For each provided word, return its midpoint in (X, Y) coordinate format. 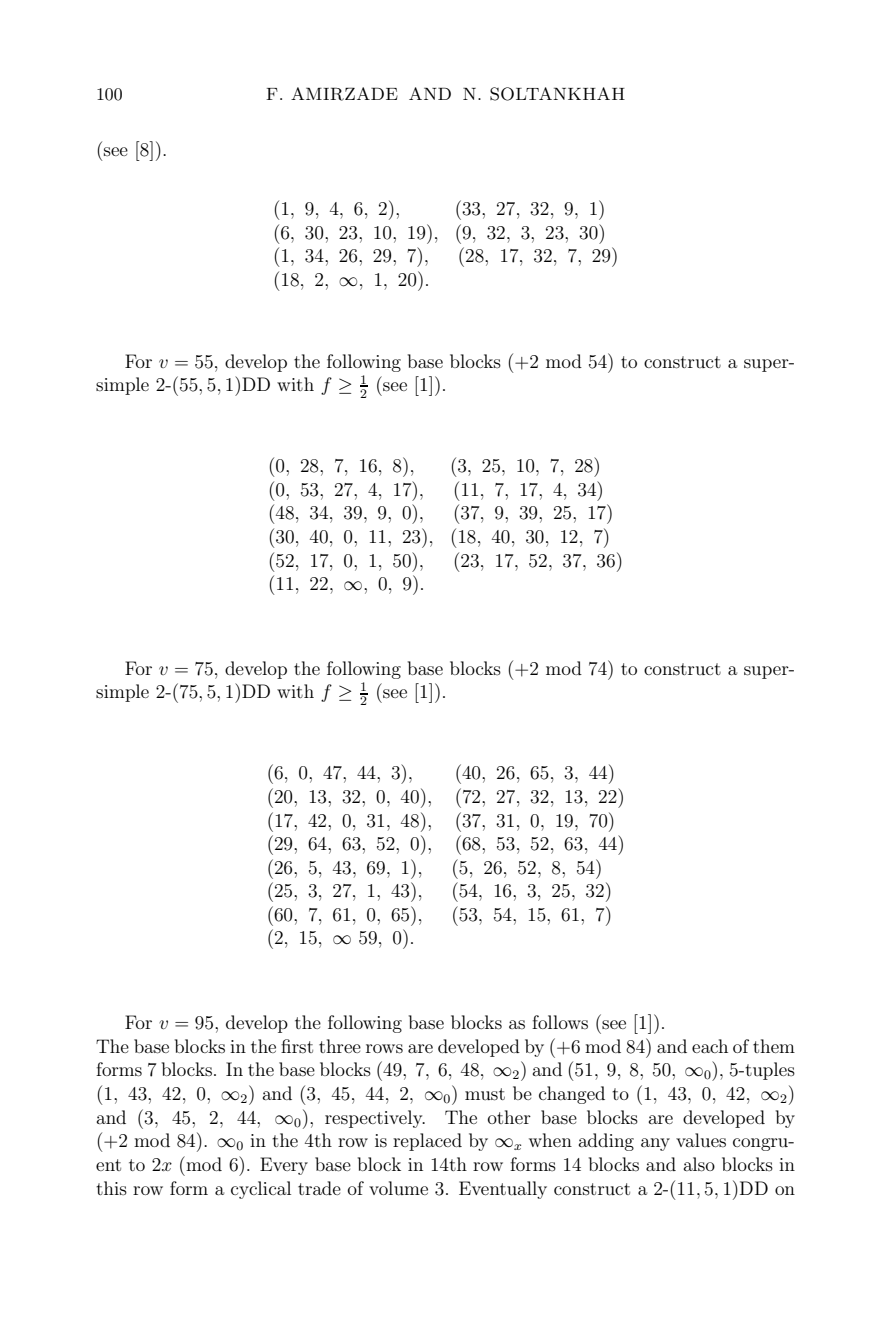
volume (398, 1188)
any (655, 1144)
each (710, 1046)
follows (560, 1022)
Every (284, 1166)
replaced (427, 1142)
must (485, 1094)
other (509, 1117)
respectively (375, 1119)
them (774, 1046)
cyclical (261, 1190)
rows (384, 1049)
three (340, 1046)
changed (572, 1095)
